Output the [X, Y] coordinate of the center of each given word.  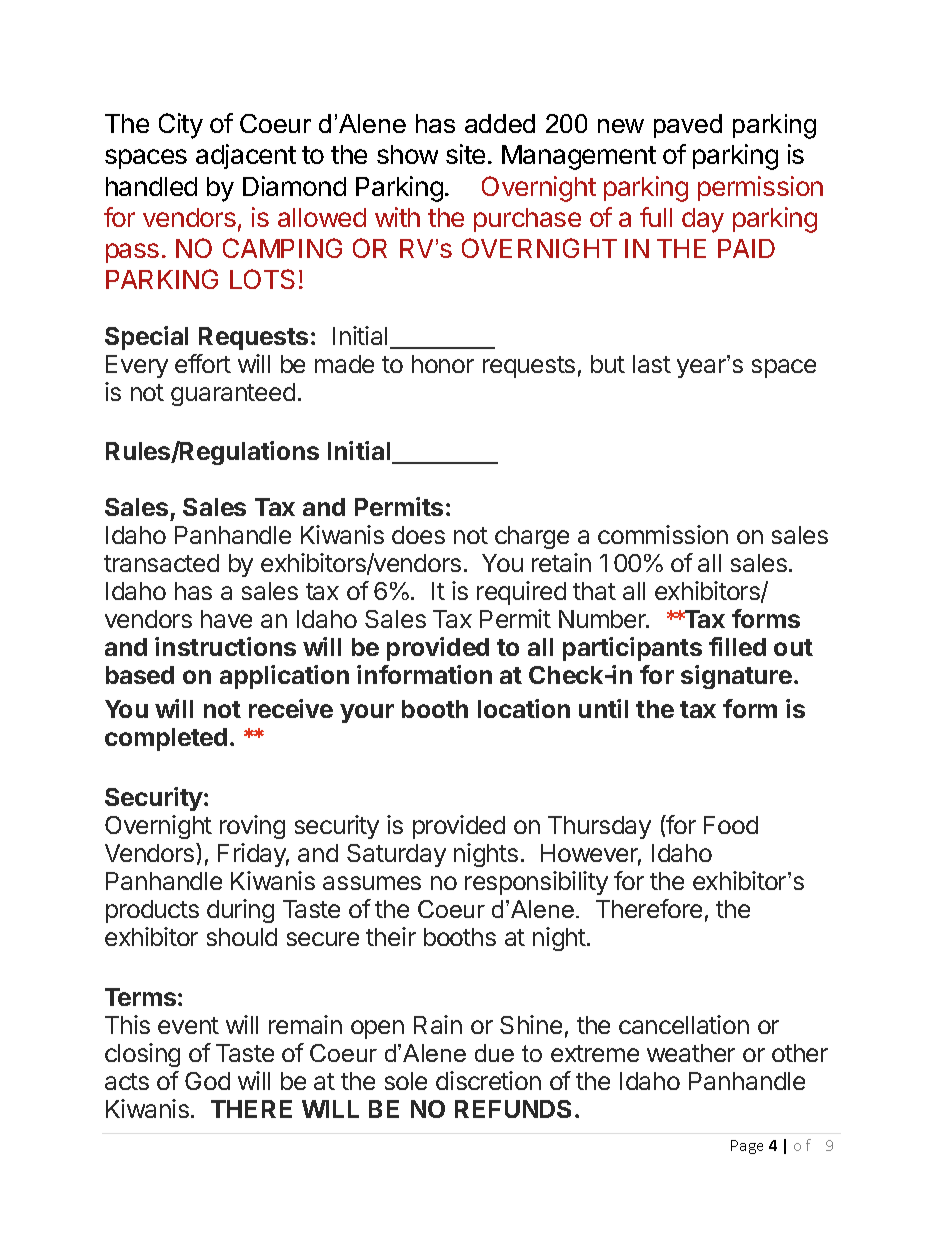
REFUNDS [513, 1109]
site [465, 154]
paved [688, 126]
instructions [225, 646]
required [521, 593]
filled [737, 646]
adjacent [246, 156]
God [207, 1081]
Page [747, 1147]
